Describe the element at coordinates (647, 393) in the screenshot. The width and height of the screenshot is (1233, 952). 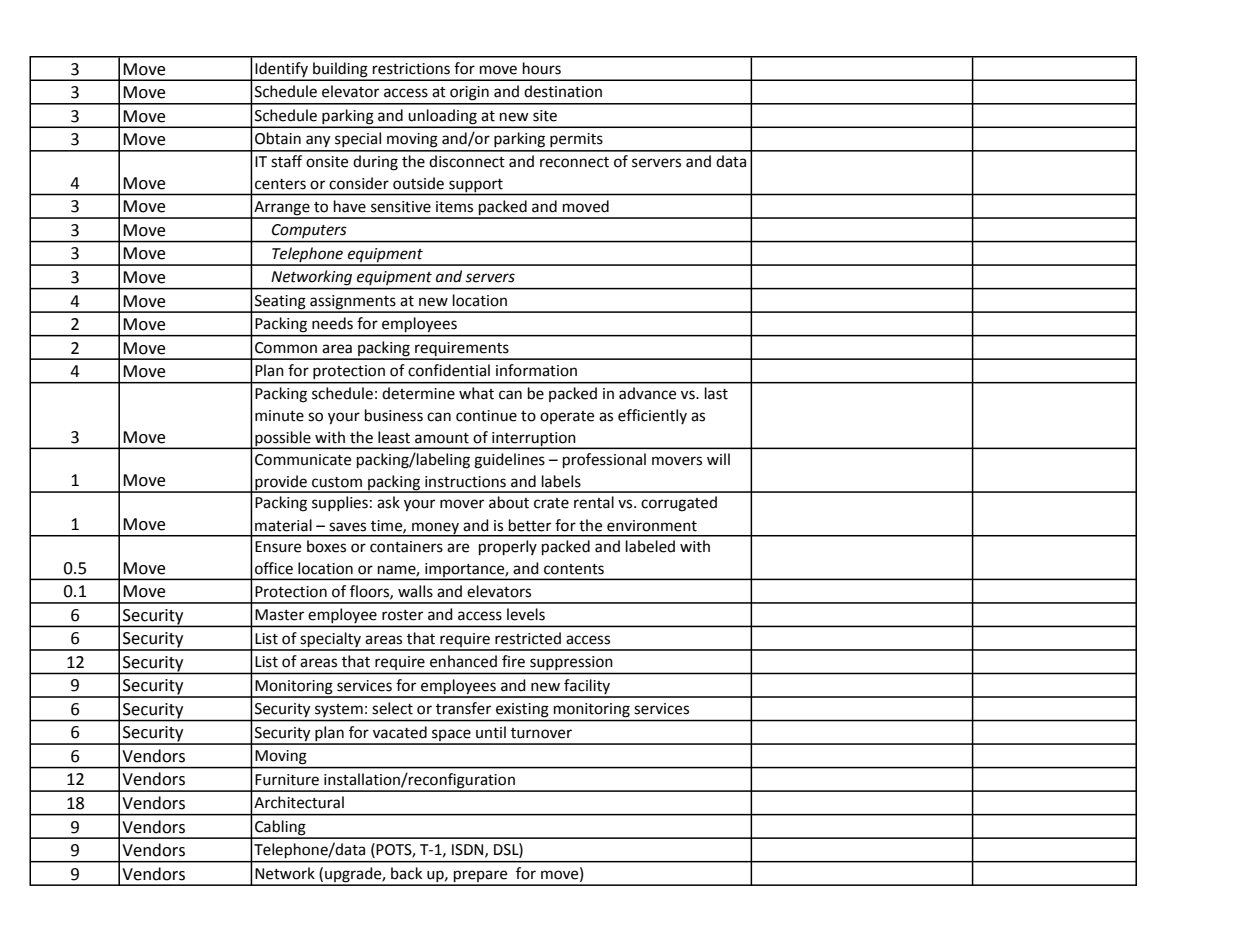
I see `advance` at that location.
